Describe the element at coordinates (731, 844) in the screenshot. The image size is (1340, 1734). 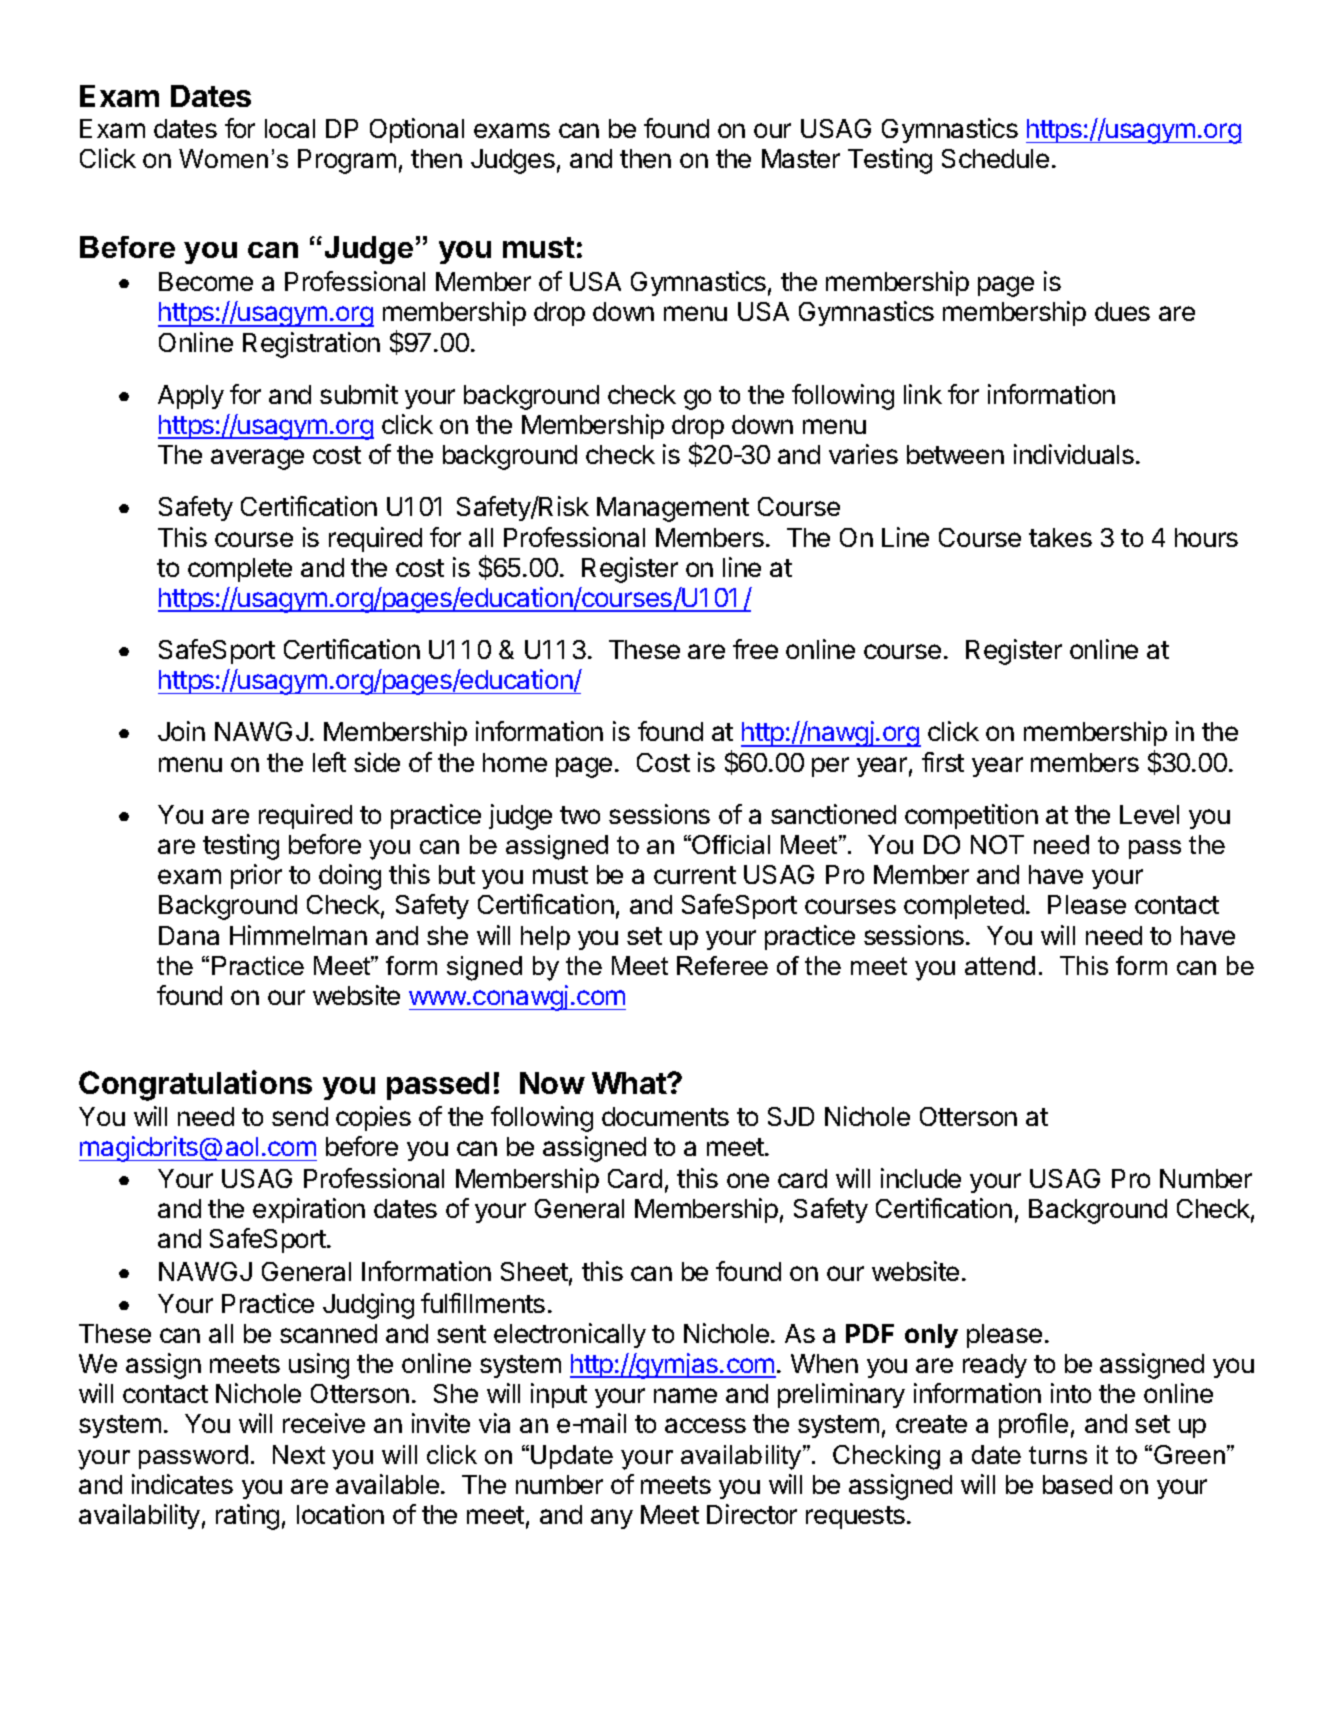
I see `Official` at that location.
